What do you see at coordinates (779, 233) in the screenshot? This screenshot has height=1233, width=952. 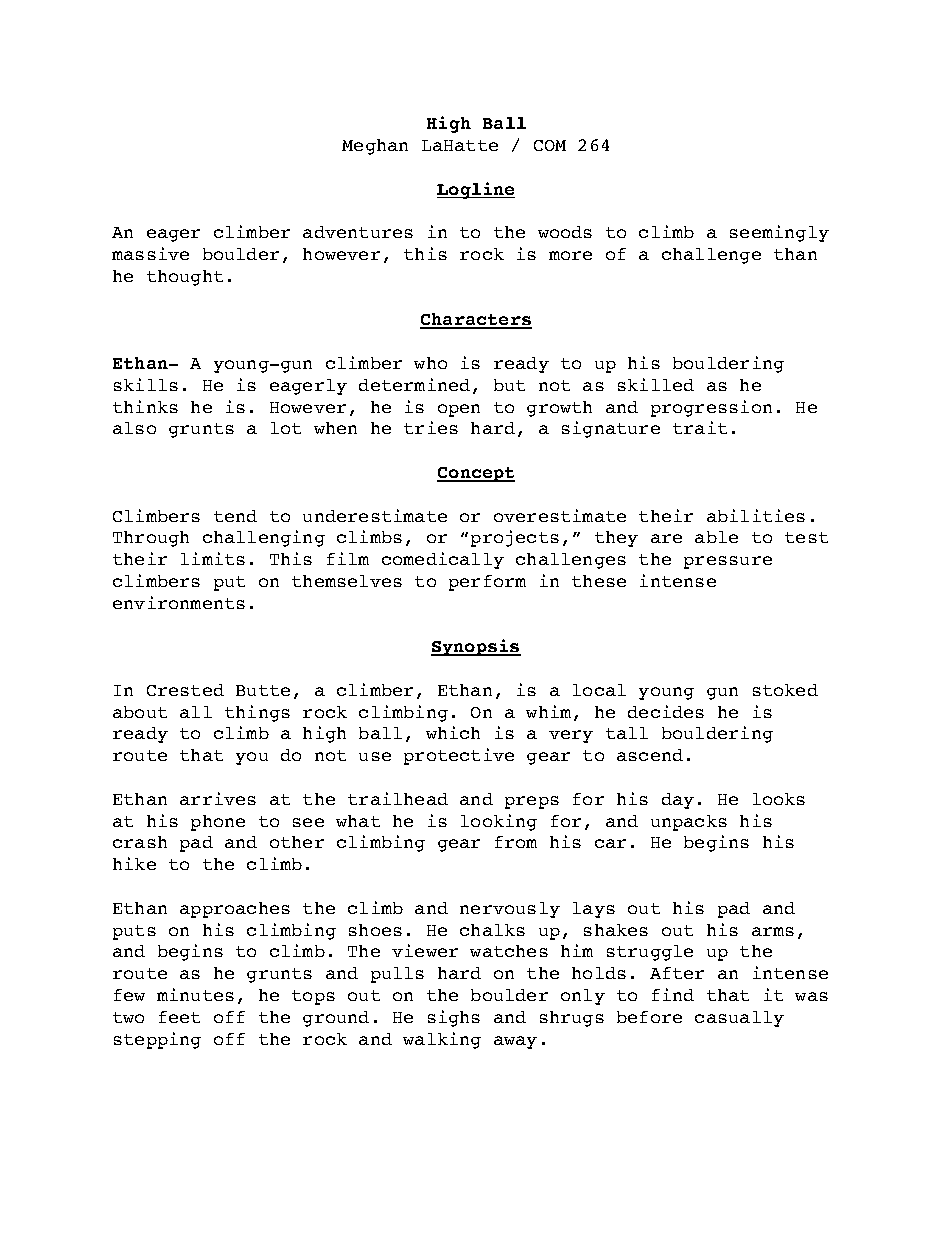 I see `seemingly` at bounding box center [779, 233].
